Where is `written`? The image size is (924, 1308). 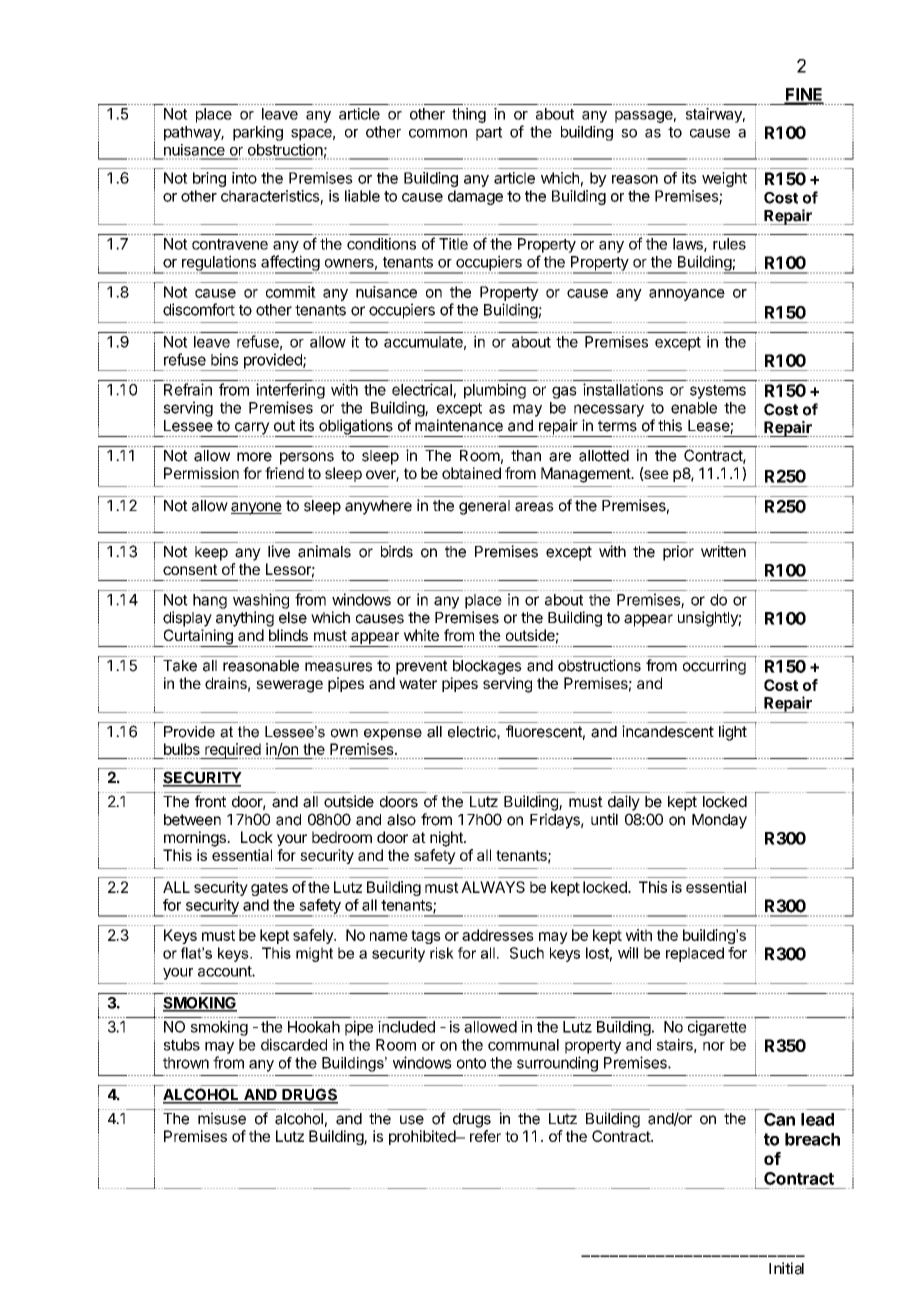 written is located at coordinates (723, 551).
